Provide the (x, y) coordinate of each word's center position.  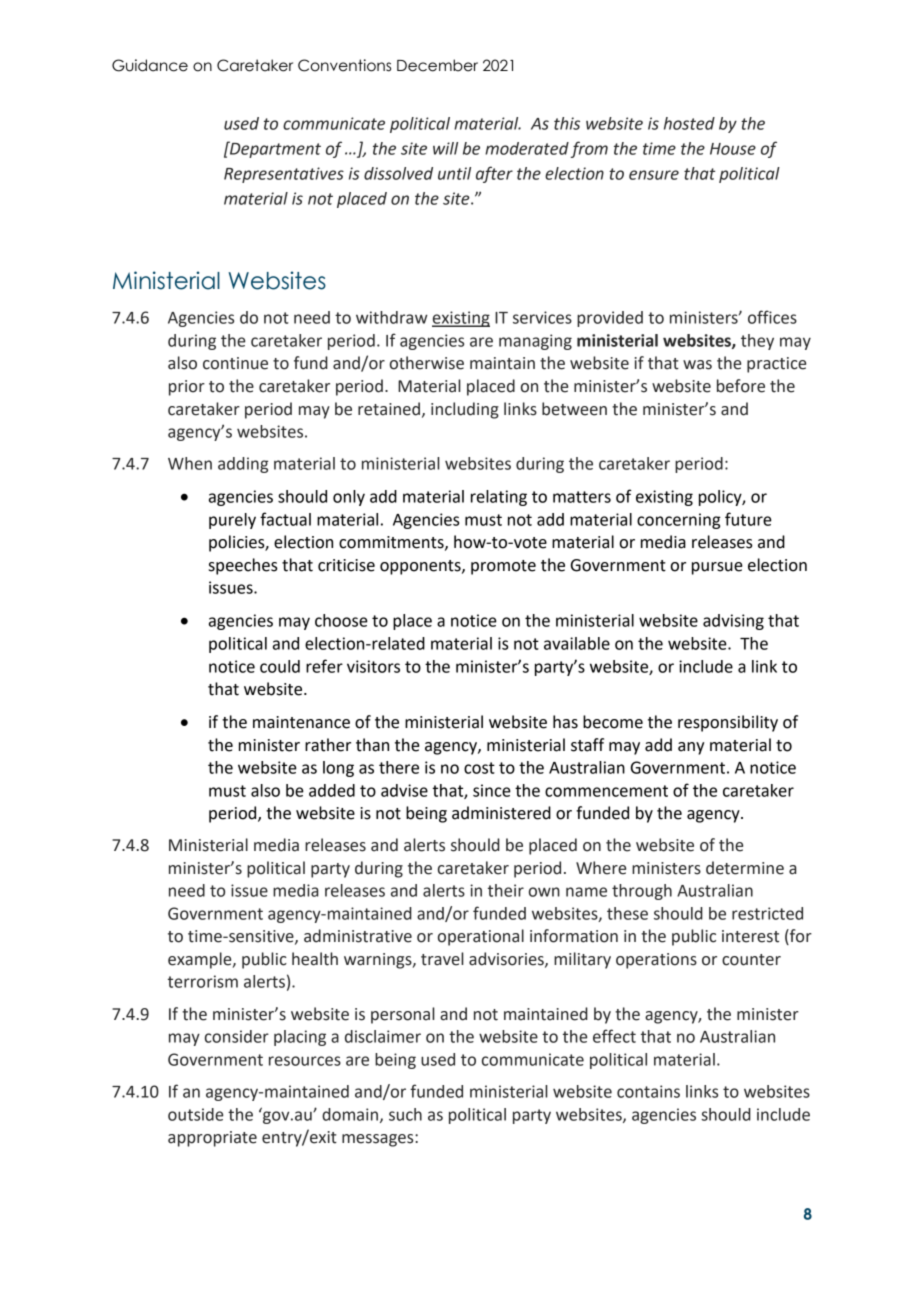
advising (733, 622)
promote (503, 567)
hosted (689, 123)
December (437, 65)
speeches (243, 566)
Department (274, 149)
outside (195, 1114)
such (405, 1114)
